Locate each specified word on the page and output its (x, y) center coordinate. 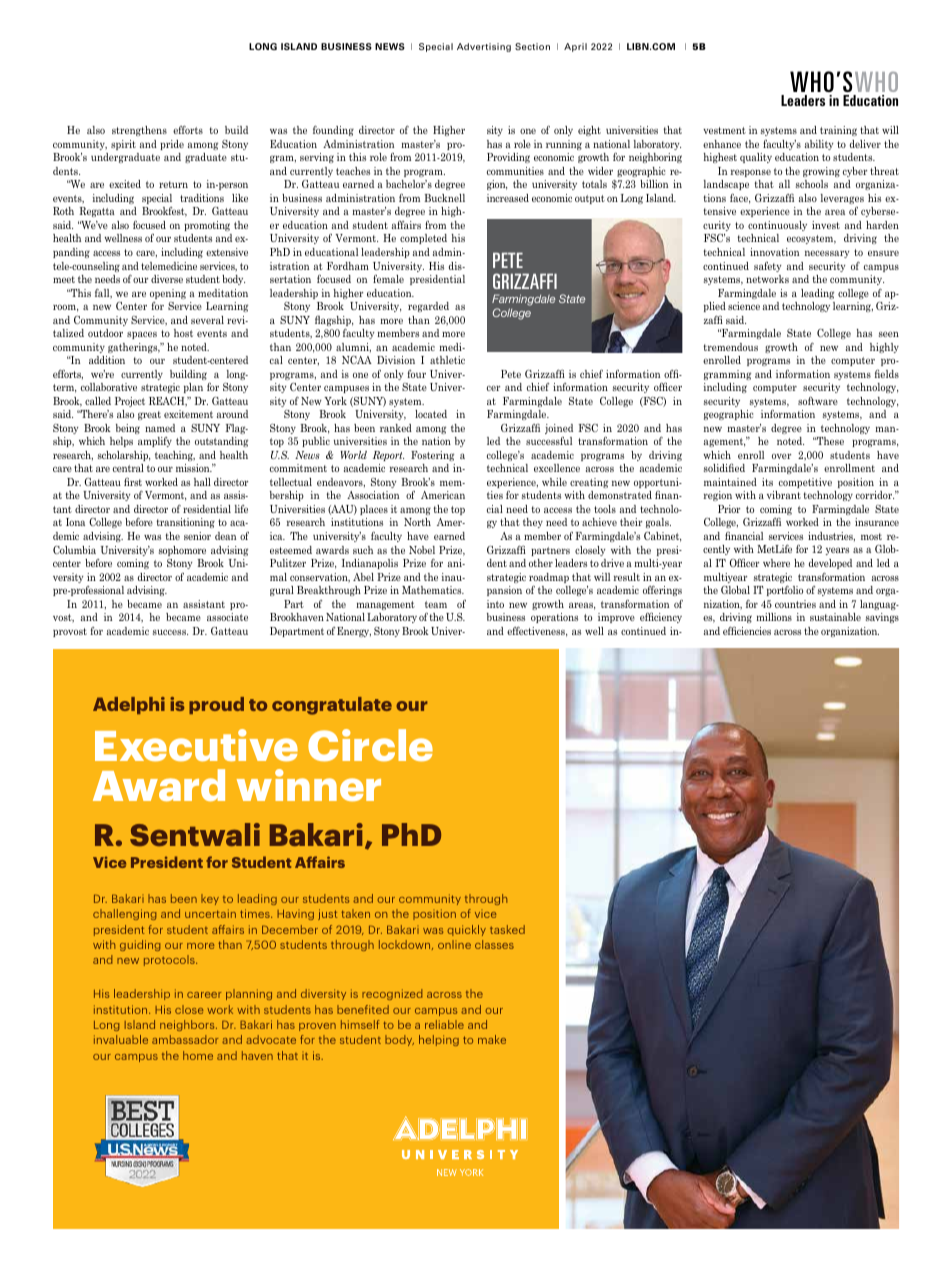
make (492, 1039)
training (838, 131)
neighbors (188, 1025)
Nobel (422, 550)
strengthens (139, 131)
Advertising (484, 47)
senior (197, 536)
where (776, 563)
